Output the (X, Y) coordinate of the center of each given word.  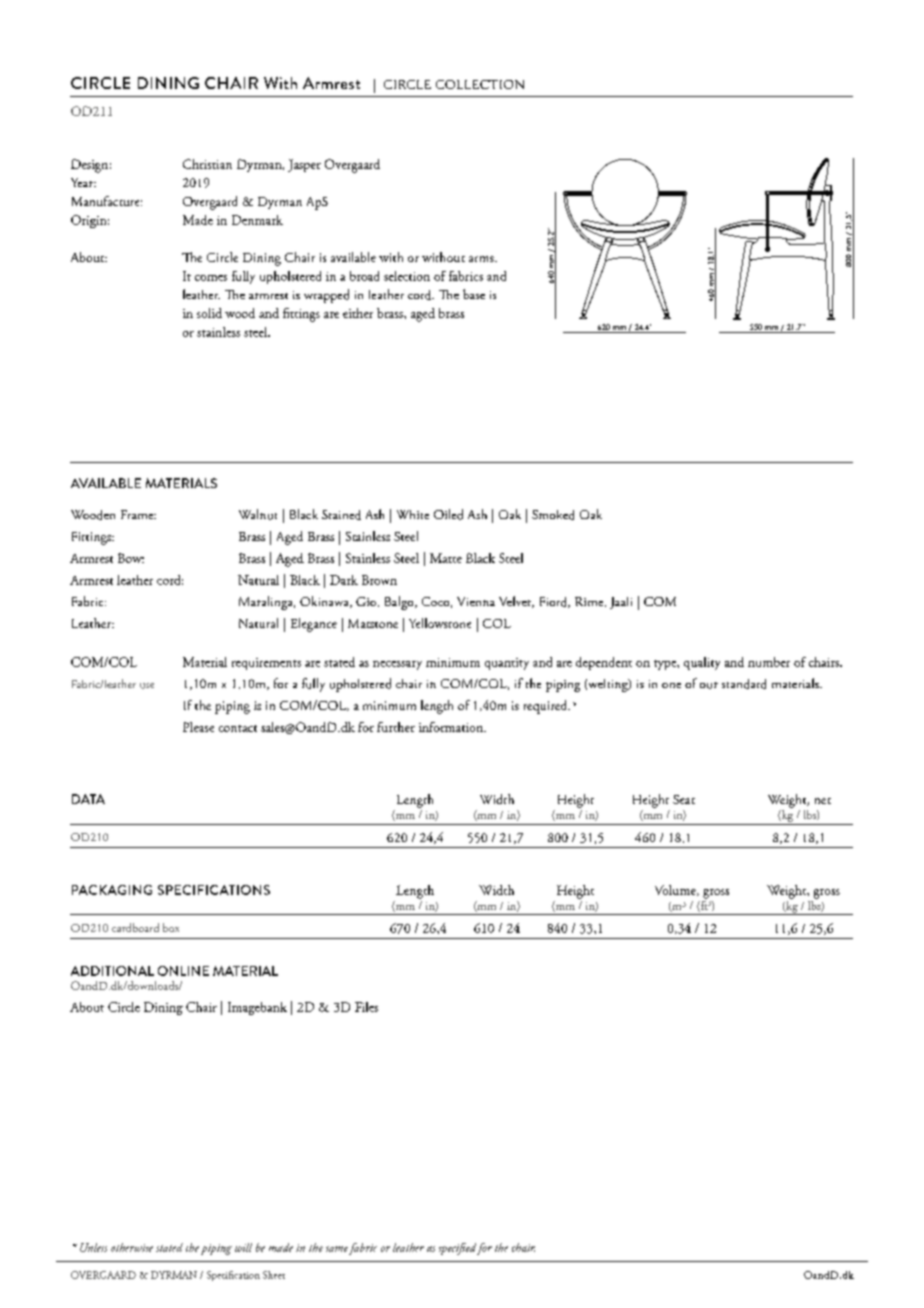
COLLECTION (480, 84)
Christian (207, 164)
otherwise (132, 1247)
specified (459, 1249)
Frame (138, 514)
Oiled (448, 514)
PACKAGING (112, 890)
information (452, 727)
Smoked (553, 515)
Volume (676, 890)
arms (482, 259)
